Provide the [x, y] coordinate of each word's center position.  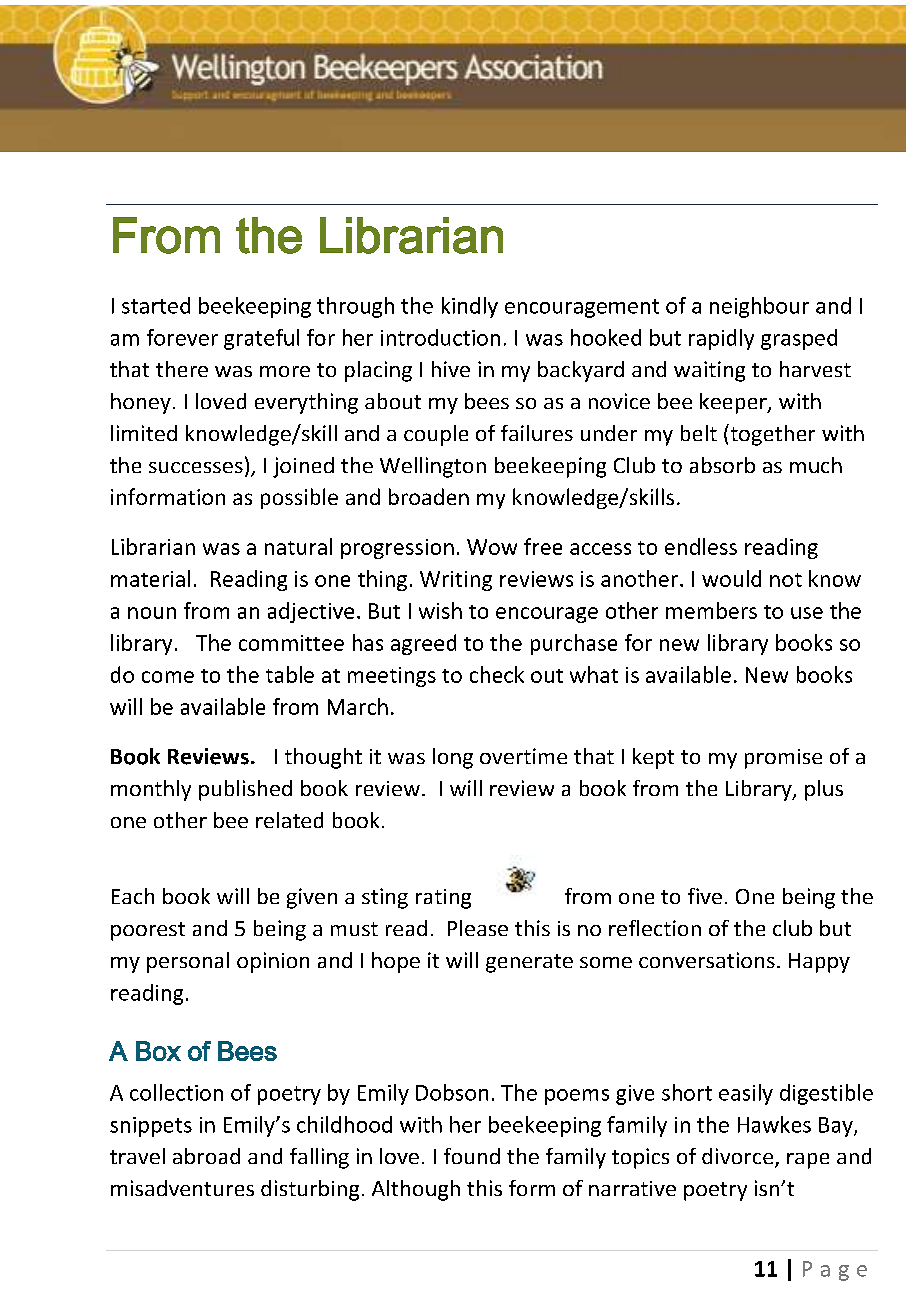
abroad [206, 1156]
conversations [707, 960]
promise [783, 759]
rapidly [721, 339]
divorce [739, 1157]
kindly [470, 307]
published [245, 790]
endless [701, 546]
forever [182, 337]
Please [478, 928]
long [453, 758]
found [472, 1156]
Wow [492, 547]
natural [298, 546]
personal [188, 962]
